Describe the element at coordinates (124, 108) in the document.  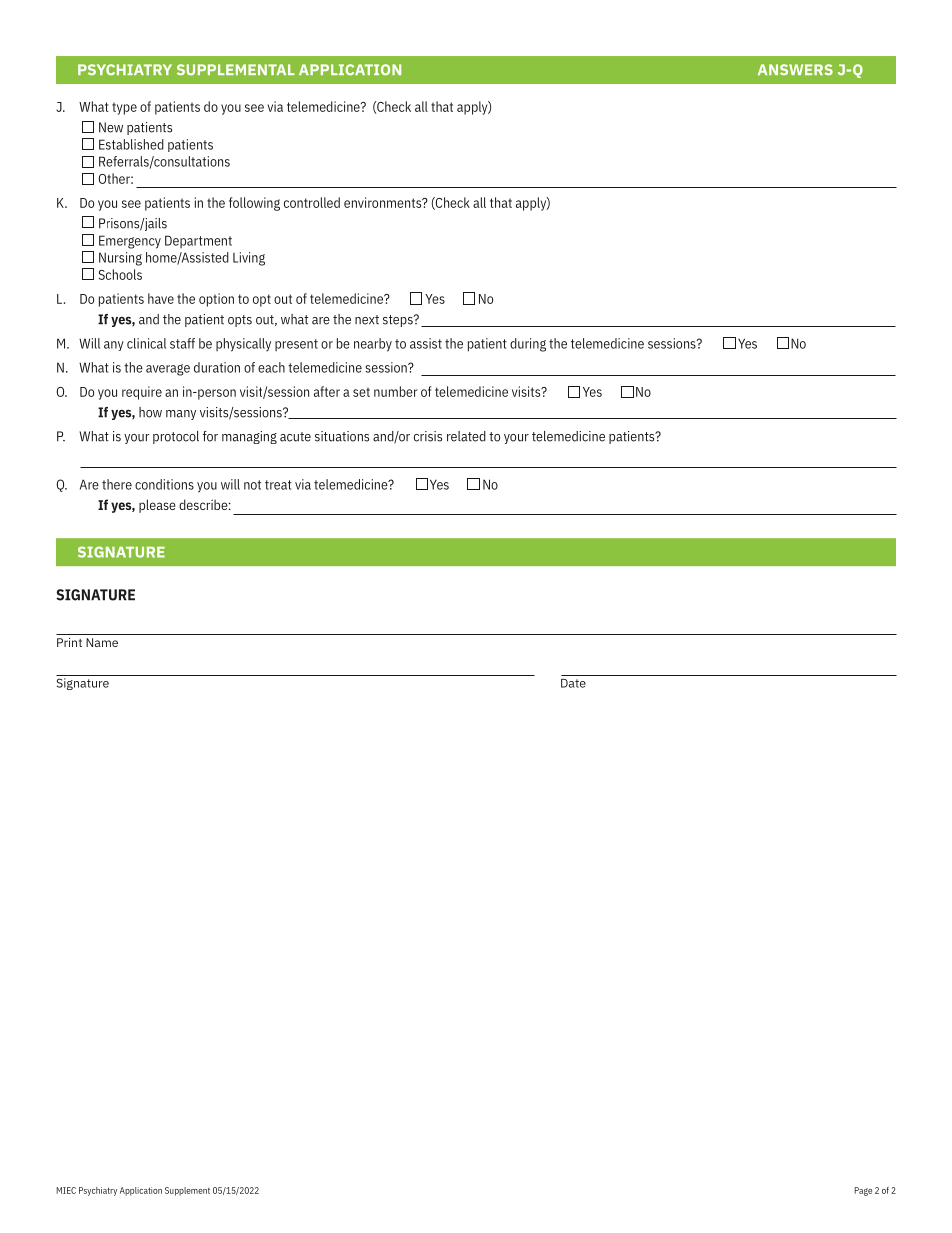
I see `type` at that location.
